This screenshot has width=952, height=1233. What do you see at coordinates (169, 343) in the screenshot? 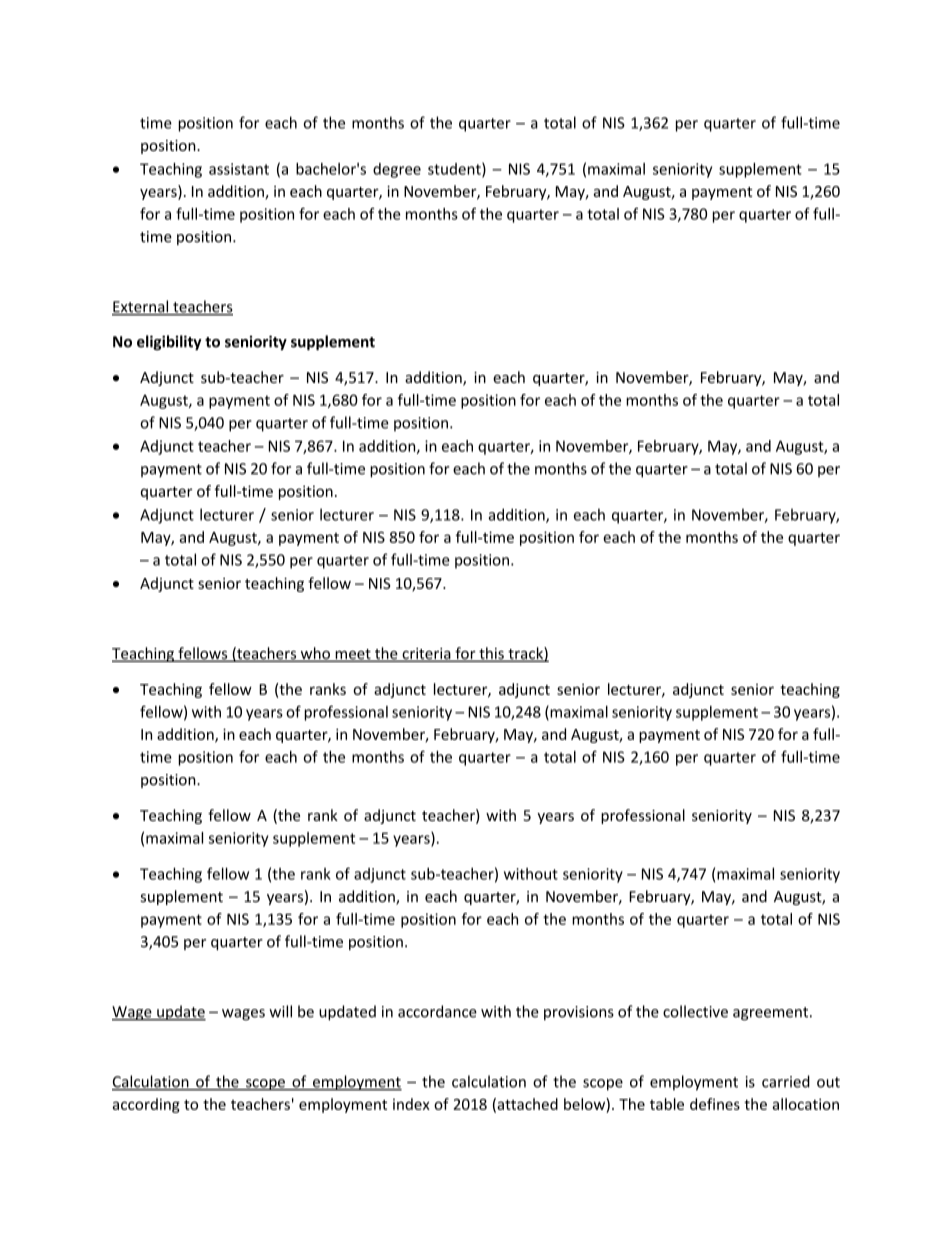
I see `eligibility` at bounding box center [169, 343].
